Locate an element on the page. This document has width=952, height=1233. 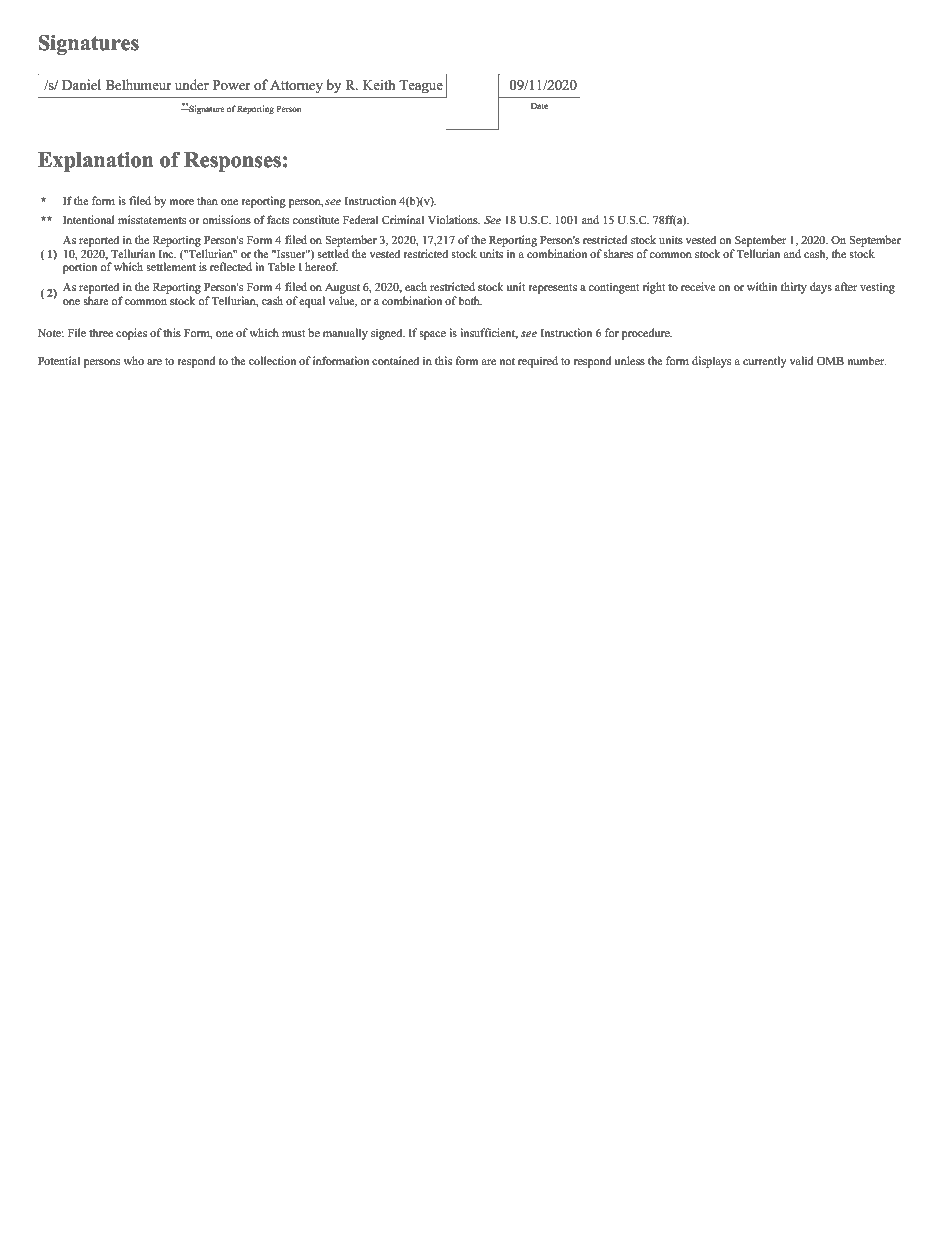
who is located at coordinates (134, 360).
